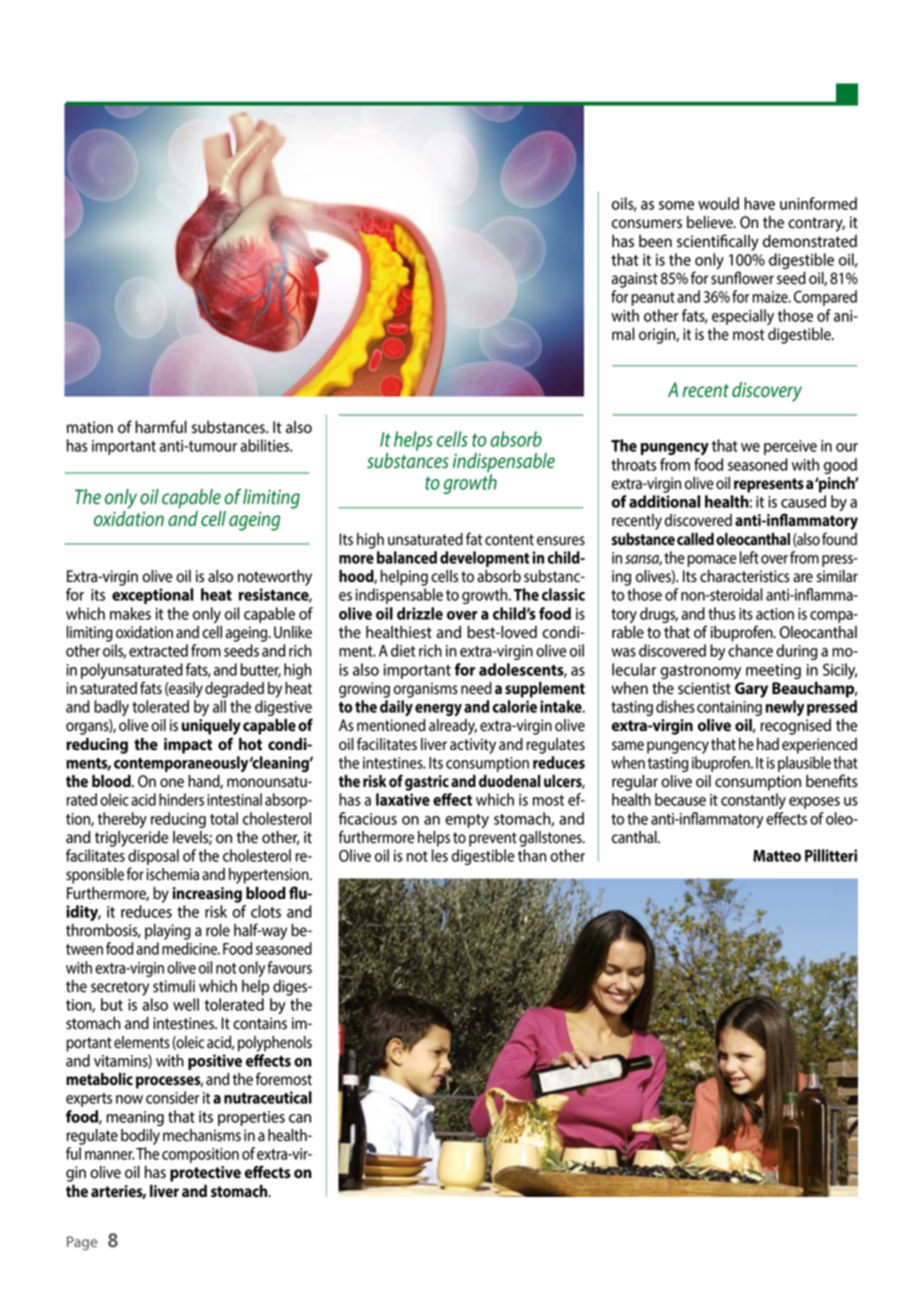  Describe the element at coordinates (188, 746) in the screenshot. I see `impact` at that location.
